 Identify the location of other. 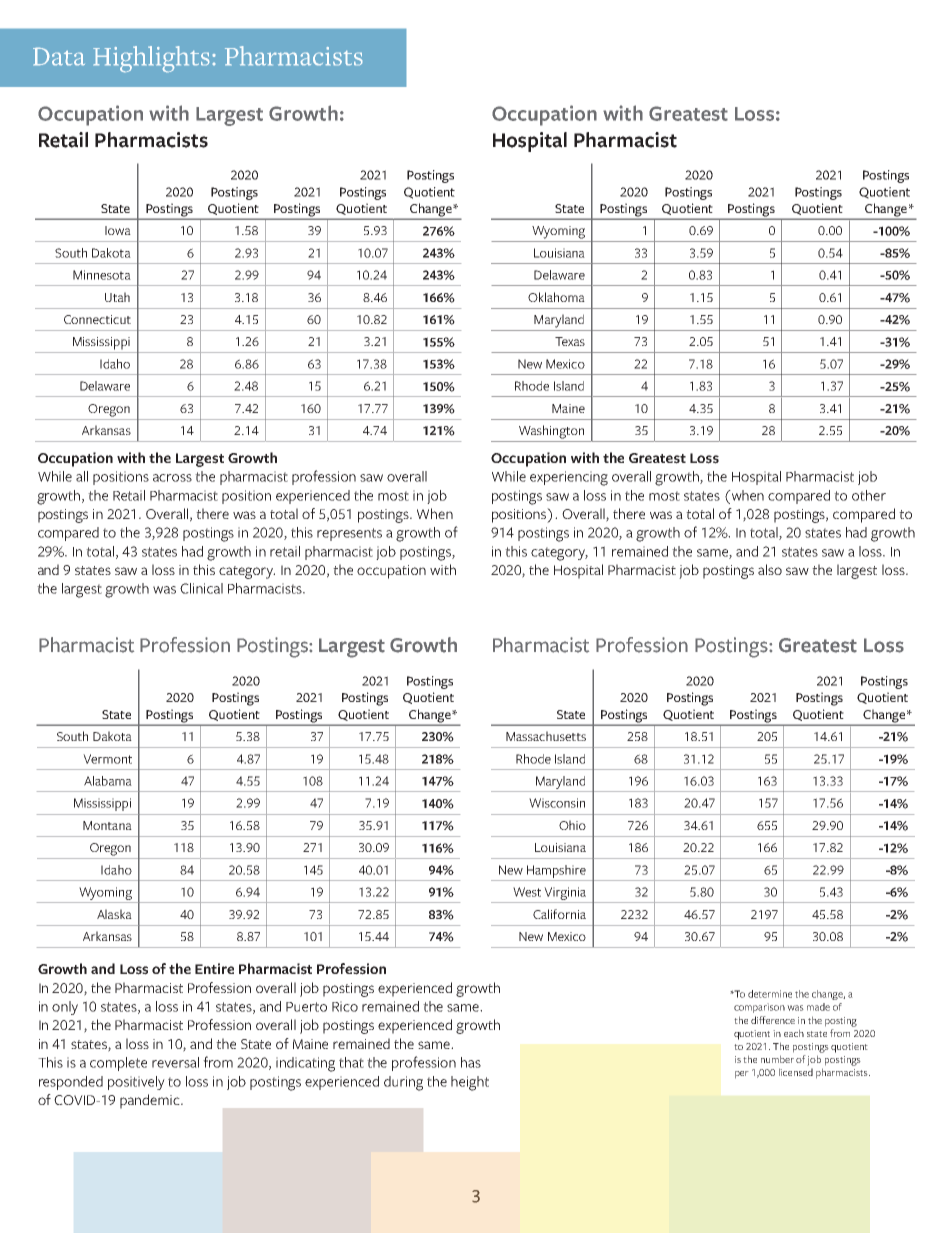
(869, 495).
